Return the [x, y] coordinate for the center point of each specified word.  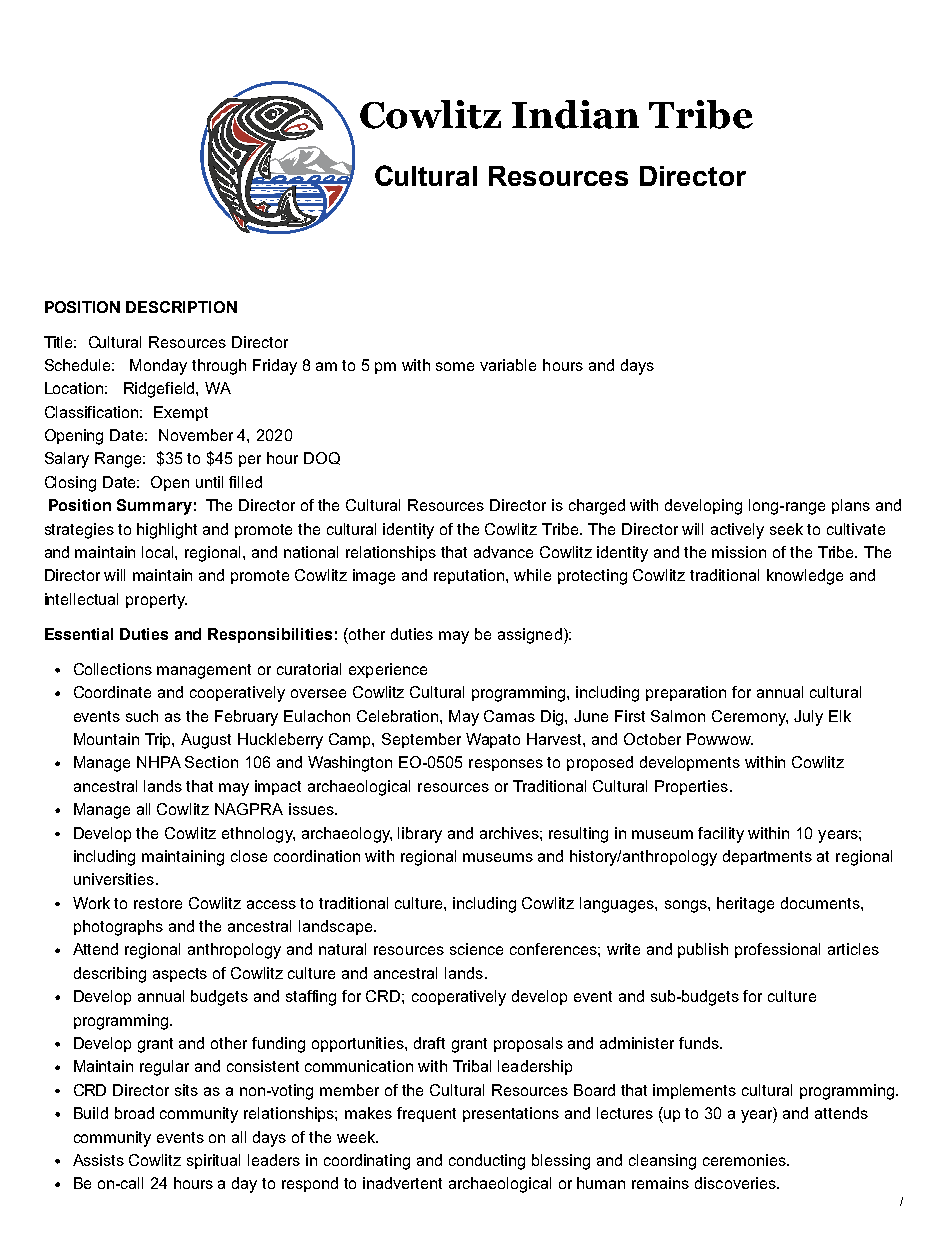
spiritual [213, 1161]
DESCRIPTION [181, 307]
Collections [113, 669]
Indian [575, 114]
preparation [686, 693]
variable [508, 365]
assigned [530, 636]
